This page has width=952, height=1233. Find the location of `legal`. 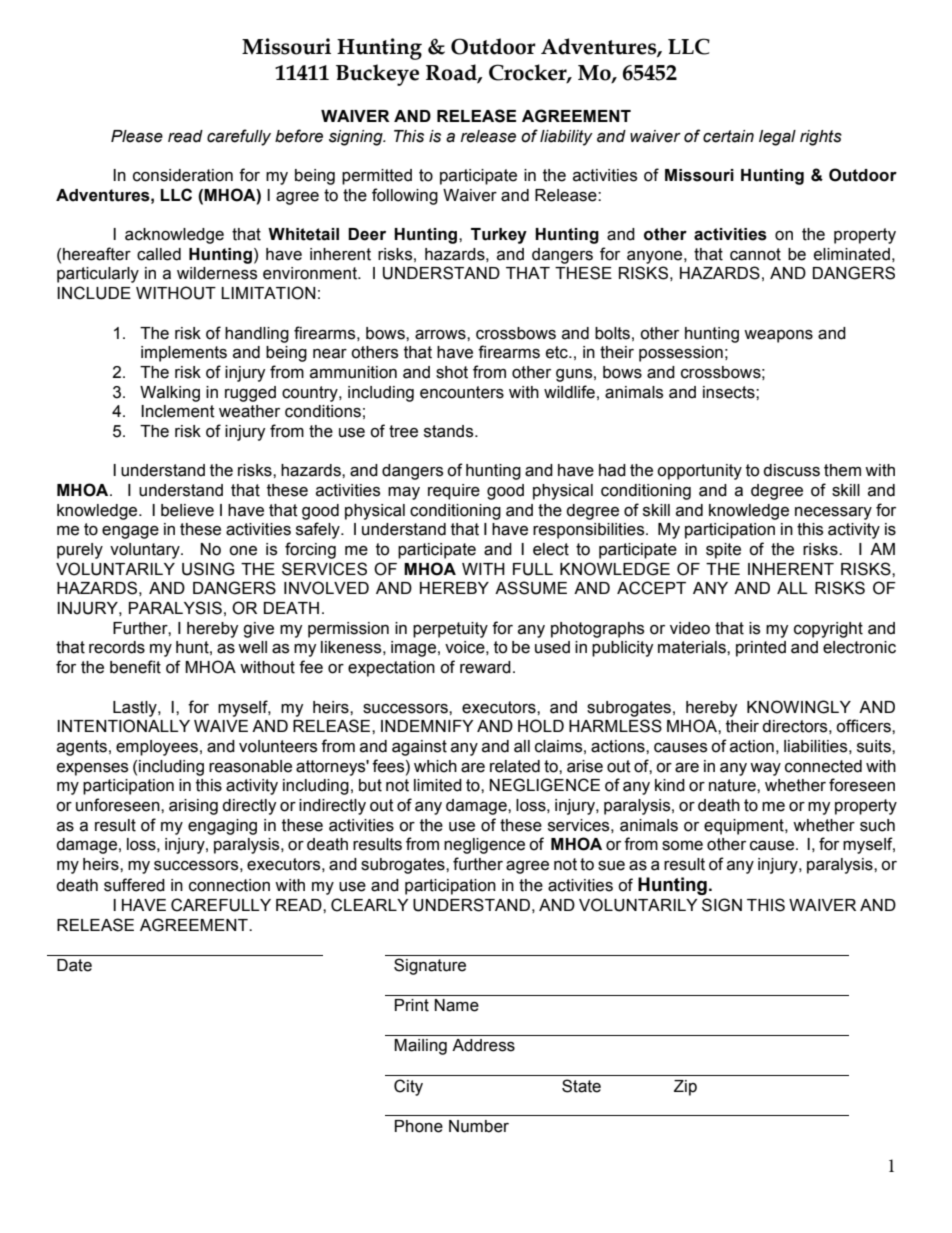

legal is located at coordinates (777, 138).
